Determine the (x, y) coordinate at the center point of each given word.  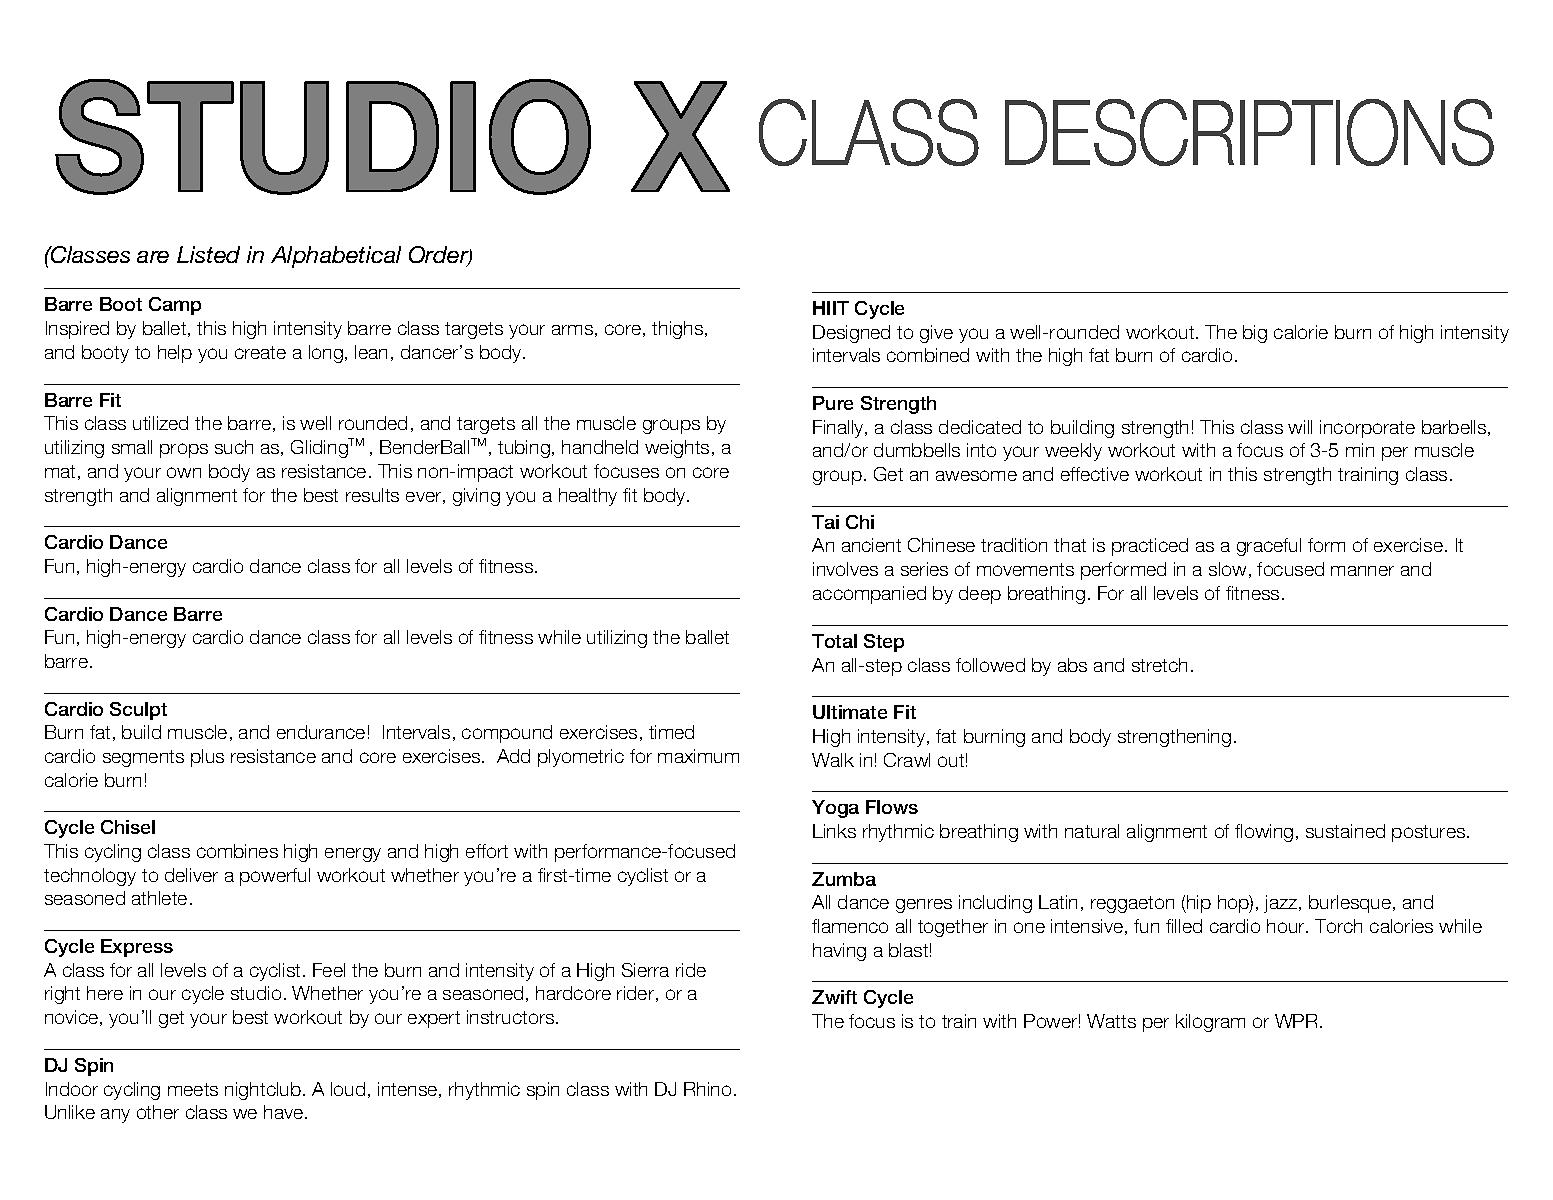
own (184, 472)
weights (677, 449)
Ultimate (850, 712)
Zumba (844, 879)
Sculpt (138, 711)
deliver (191, 875)
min (1360, 450)
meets (193, 1089)
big (1255, 334)
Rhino (707, 1089)
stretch (1159, 665)
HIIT (831, 308)
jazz (1282, 904)
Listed (208, 254)
